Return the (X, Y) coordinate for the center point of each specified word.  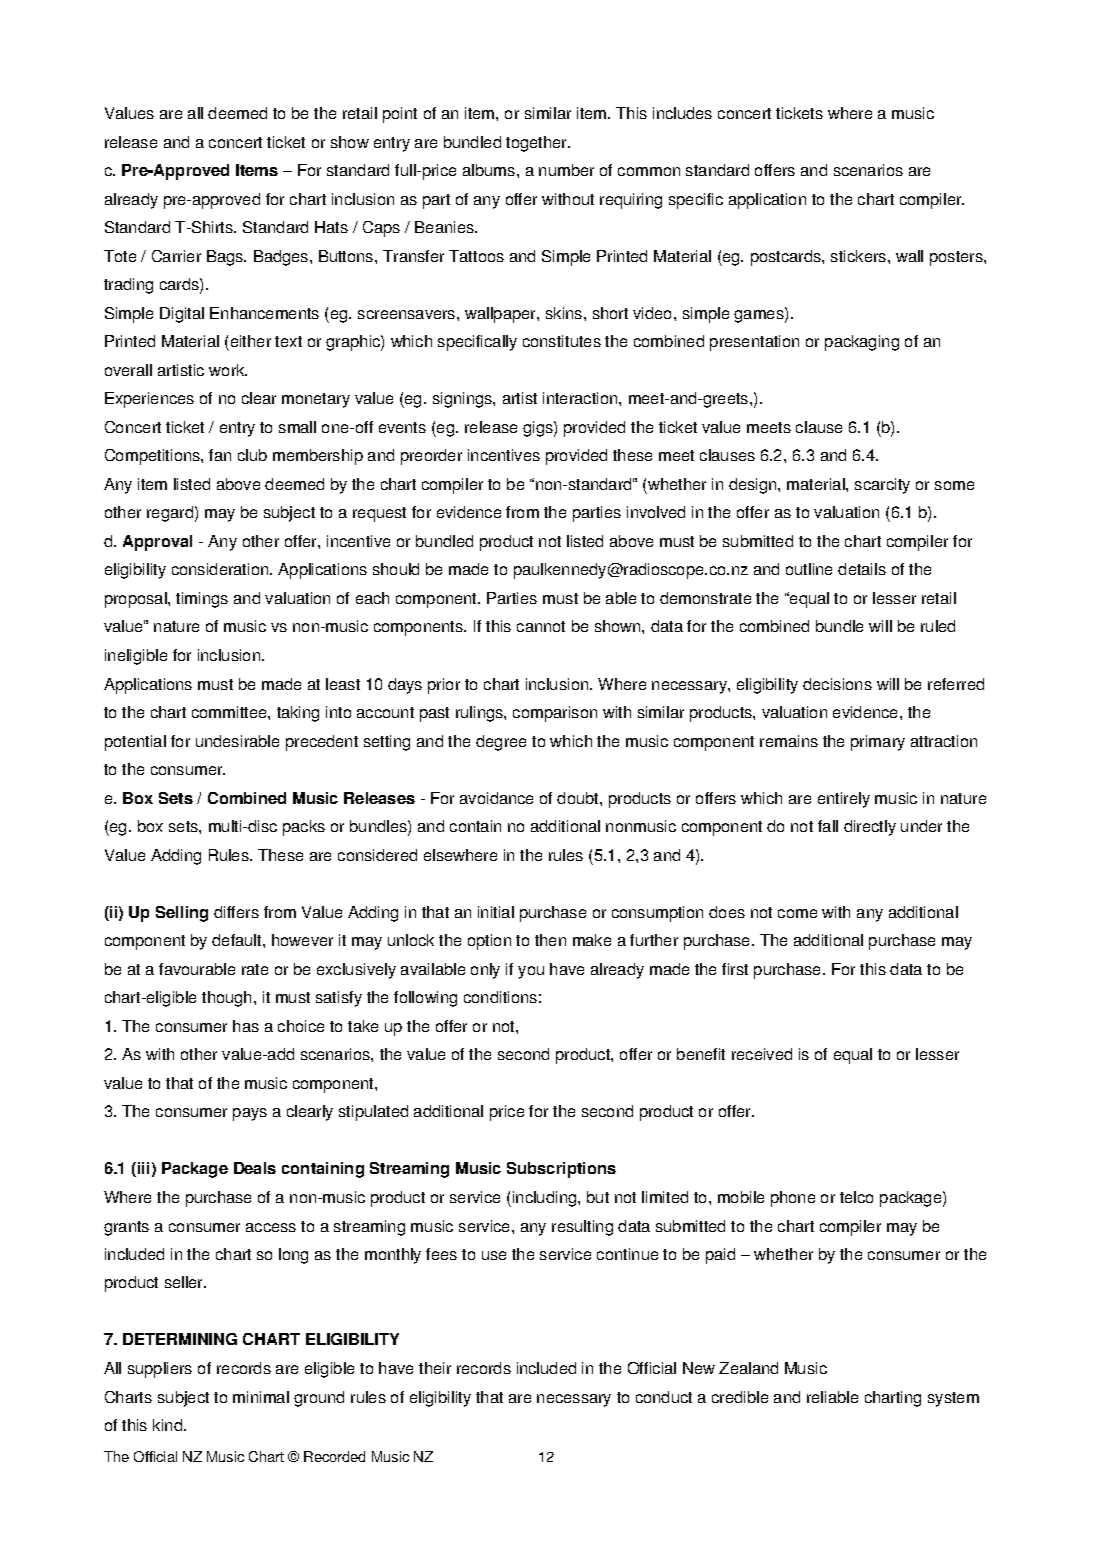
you (531, 972)
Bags (226, 258)
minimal (261, 1397)
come (797, 913)
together (538, 144)
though (226, 999)
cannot (541, 626)
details (862, 569)
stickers (860, 256)
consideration (221, 569)
